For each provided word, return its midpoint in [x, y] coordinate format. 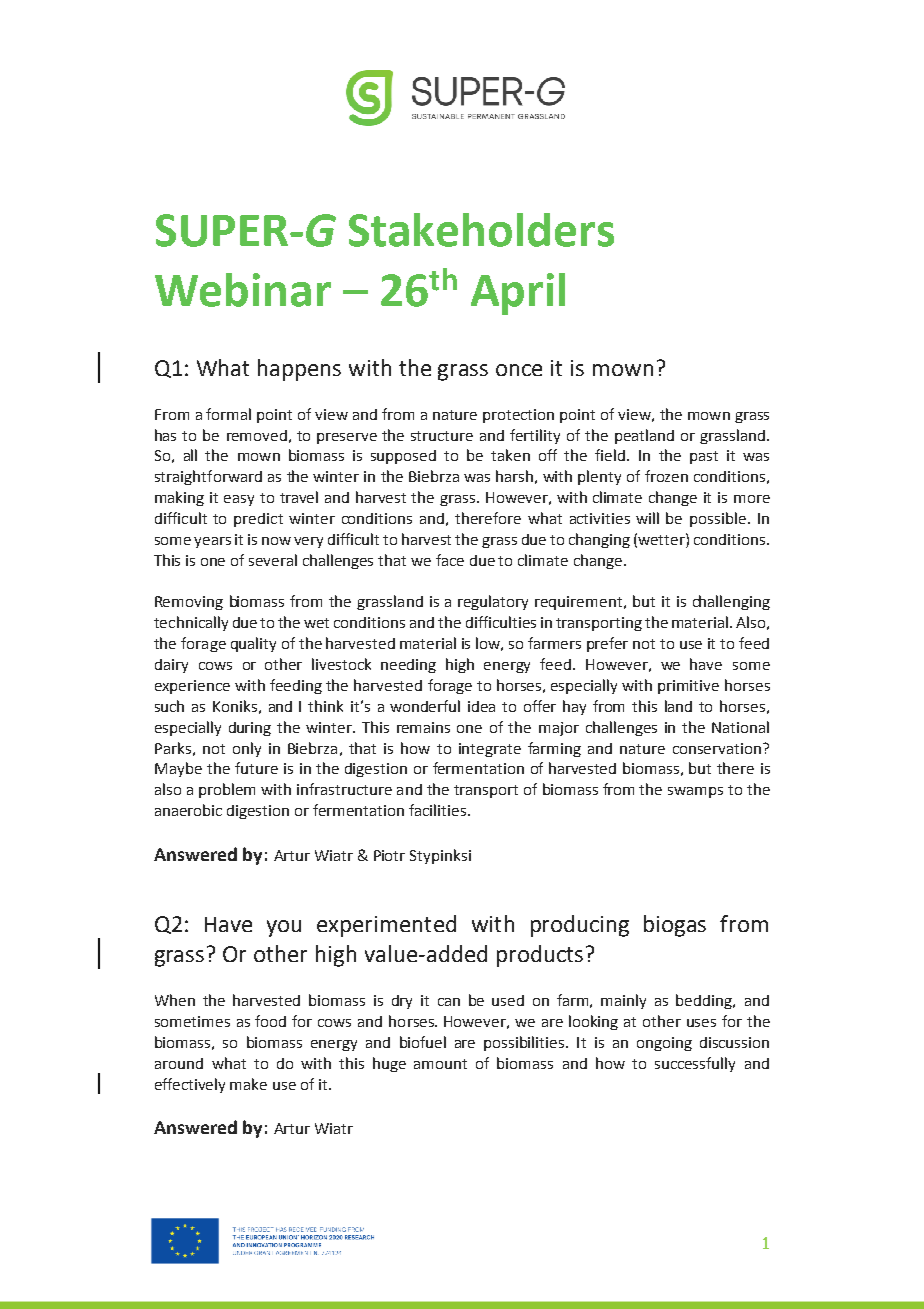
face [450, 560]
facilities [439, 810]
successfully [695, 1064]
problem [227, 790]
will [647, 518]
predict [258, 520]
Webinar [243, 290]
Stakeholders [481, 230]
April [518, 294]
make [248, 1084]
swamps [695, 792]
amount [440, 1064]
